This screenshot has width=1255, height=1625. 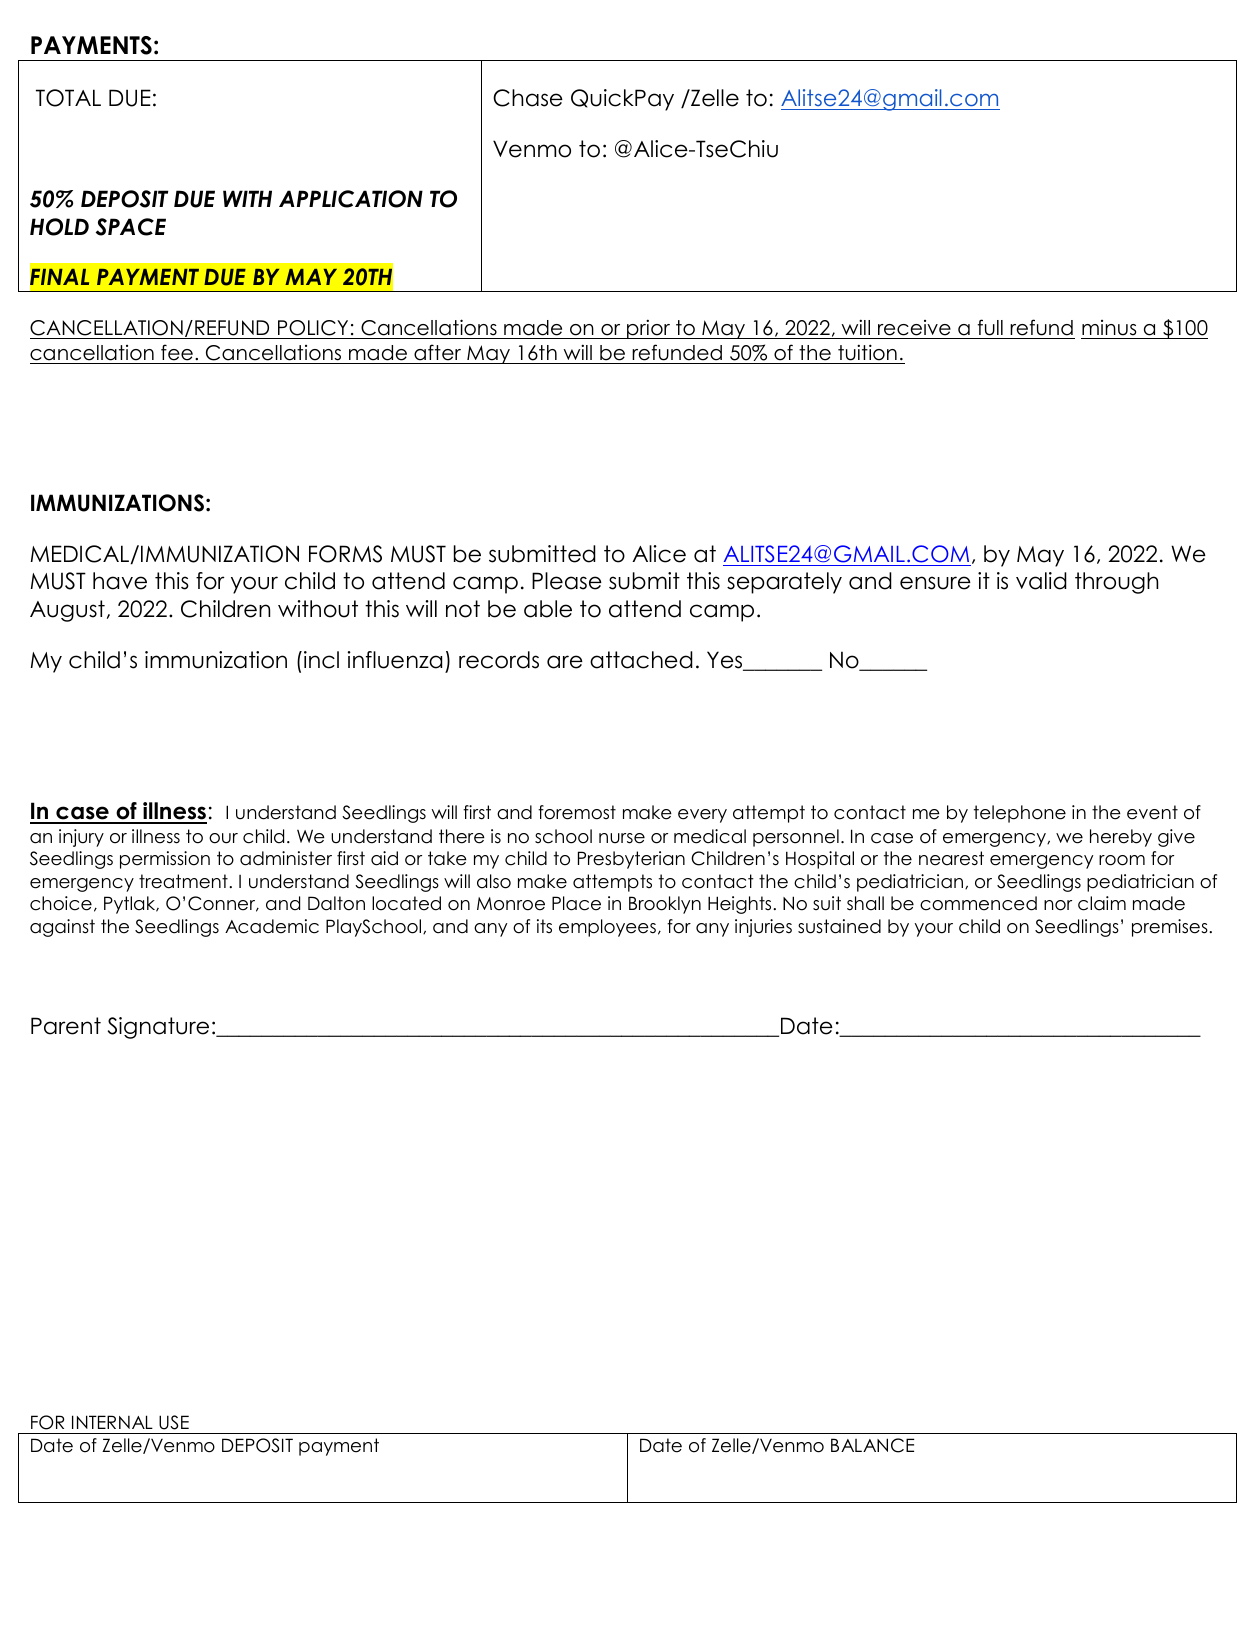 What do you see at coordinates (165, 860) in the screenshot?
I see `permission` at bounding box center [165, 860].
